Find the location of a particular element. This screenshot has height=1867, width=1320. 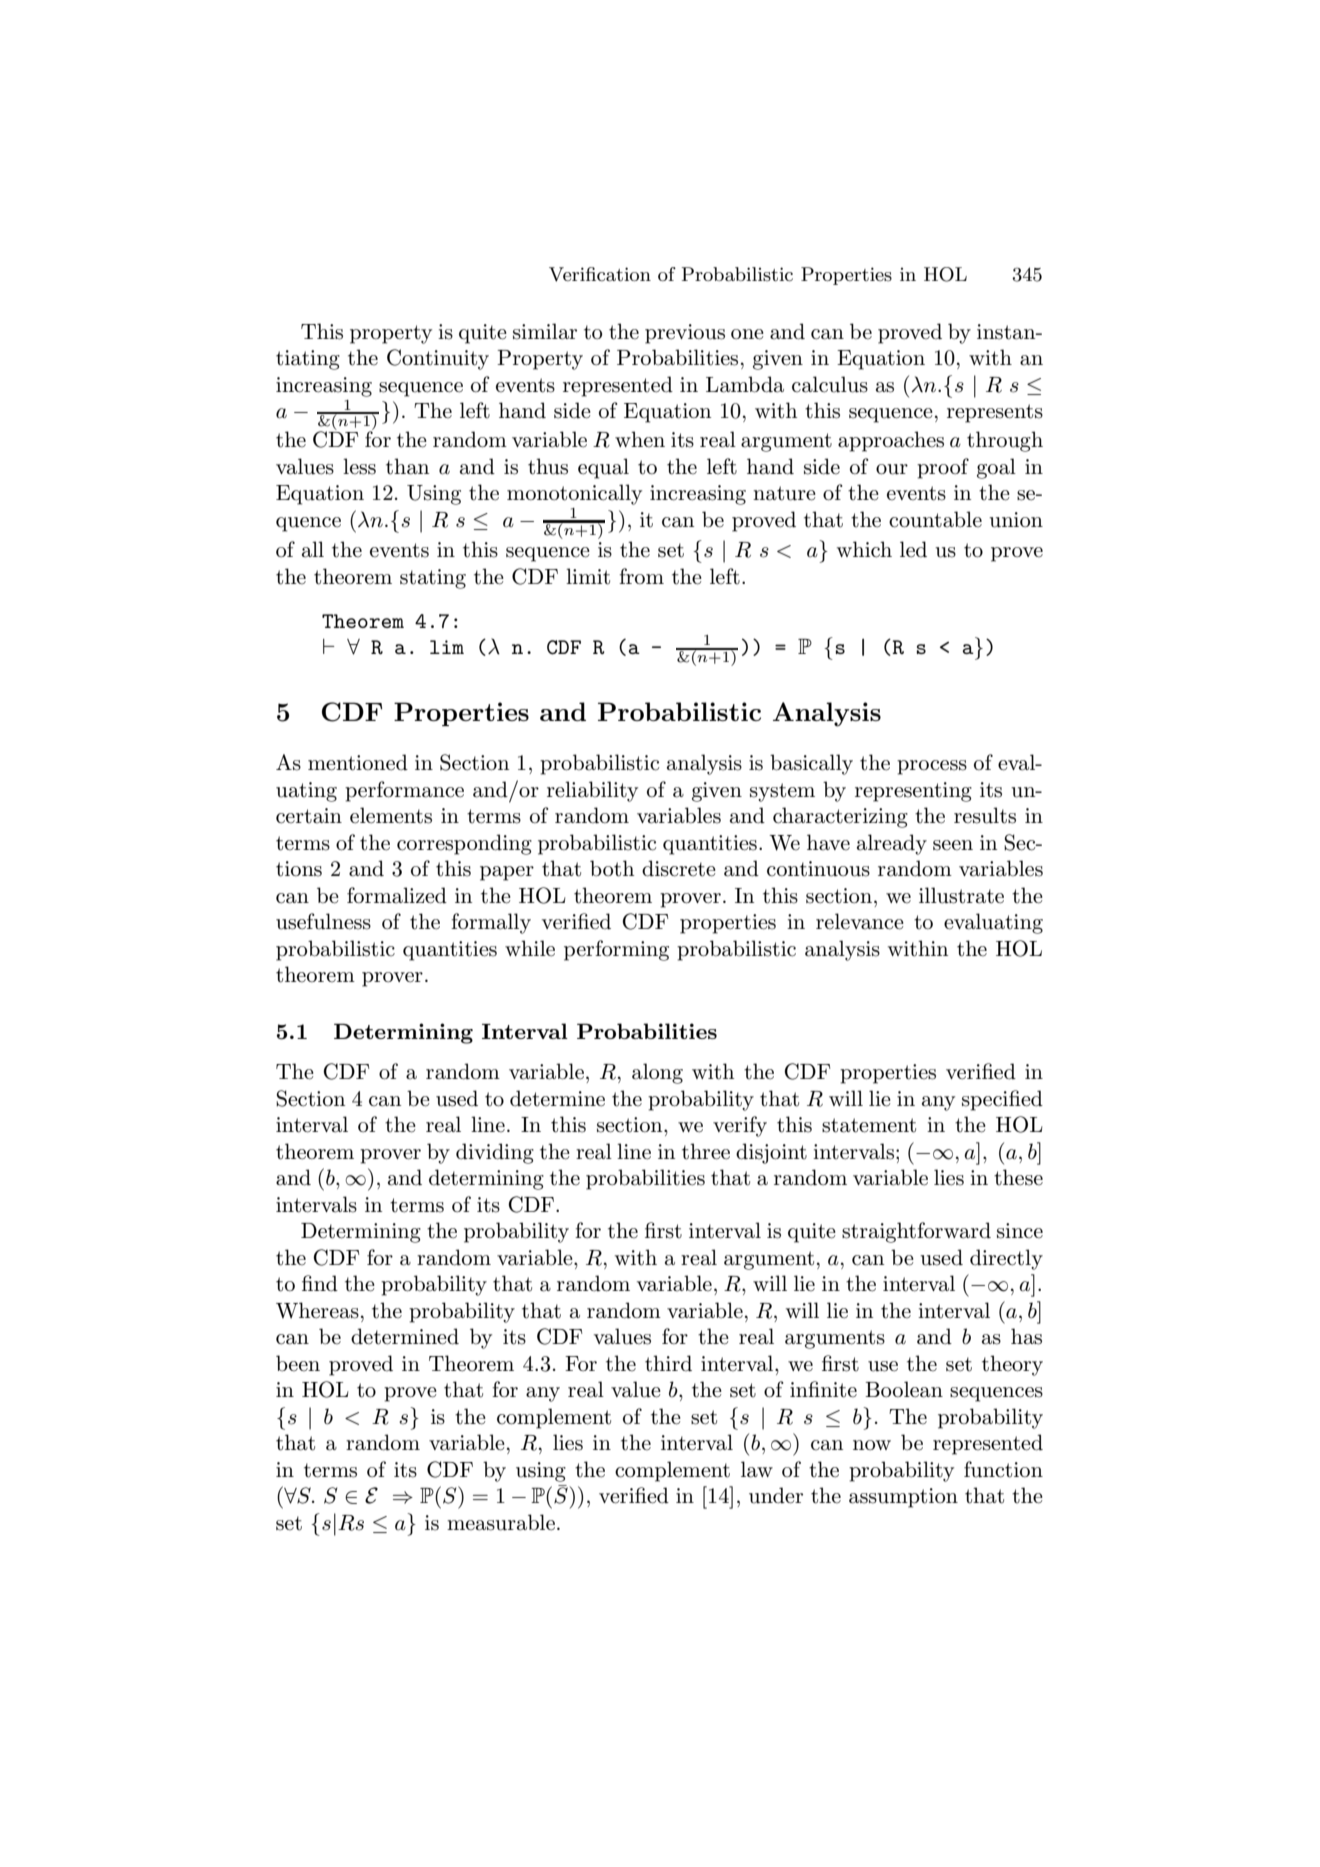

process is located at coordinates (932, 767).
